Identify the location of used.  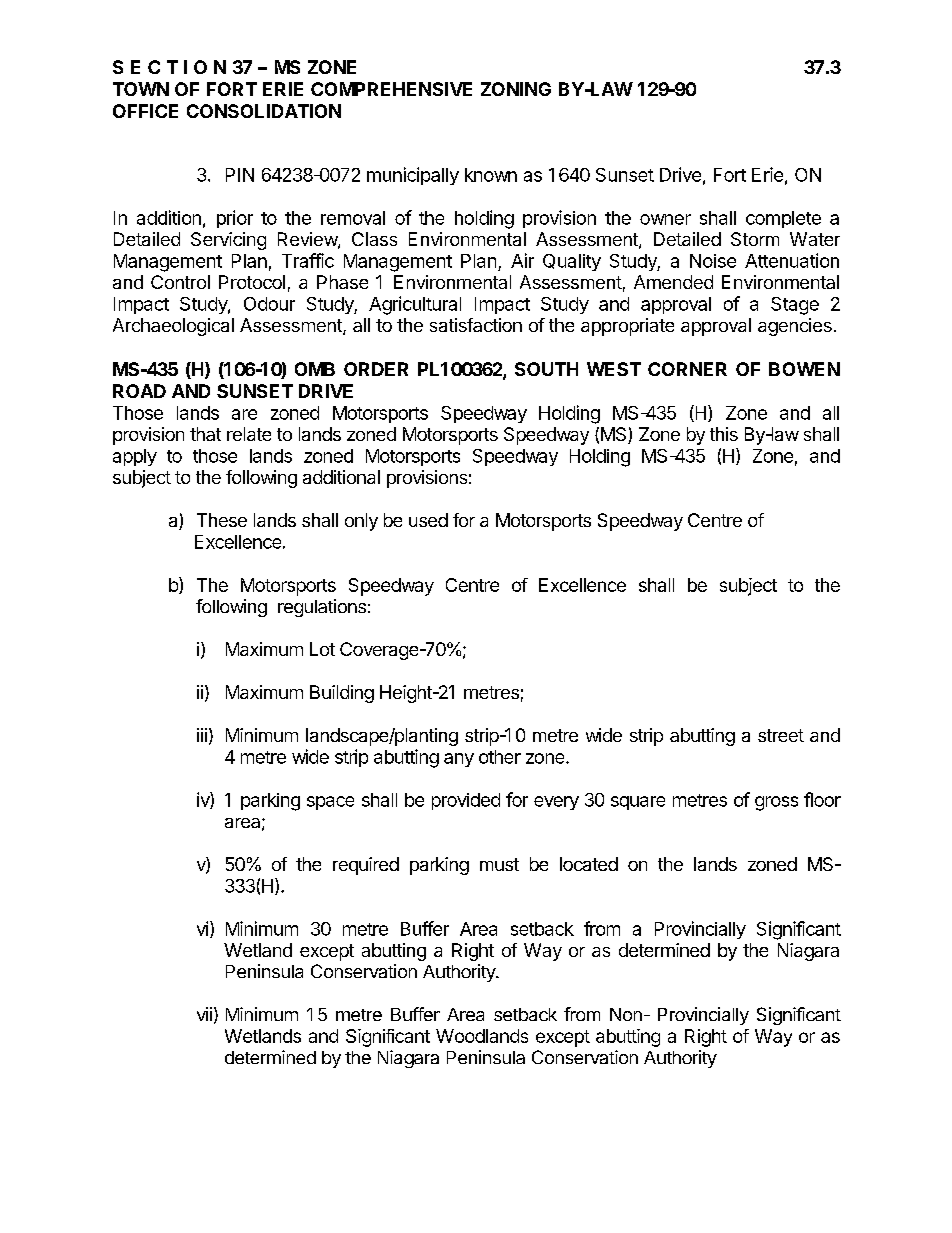
(428, 520).
